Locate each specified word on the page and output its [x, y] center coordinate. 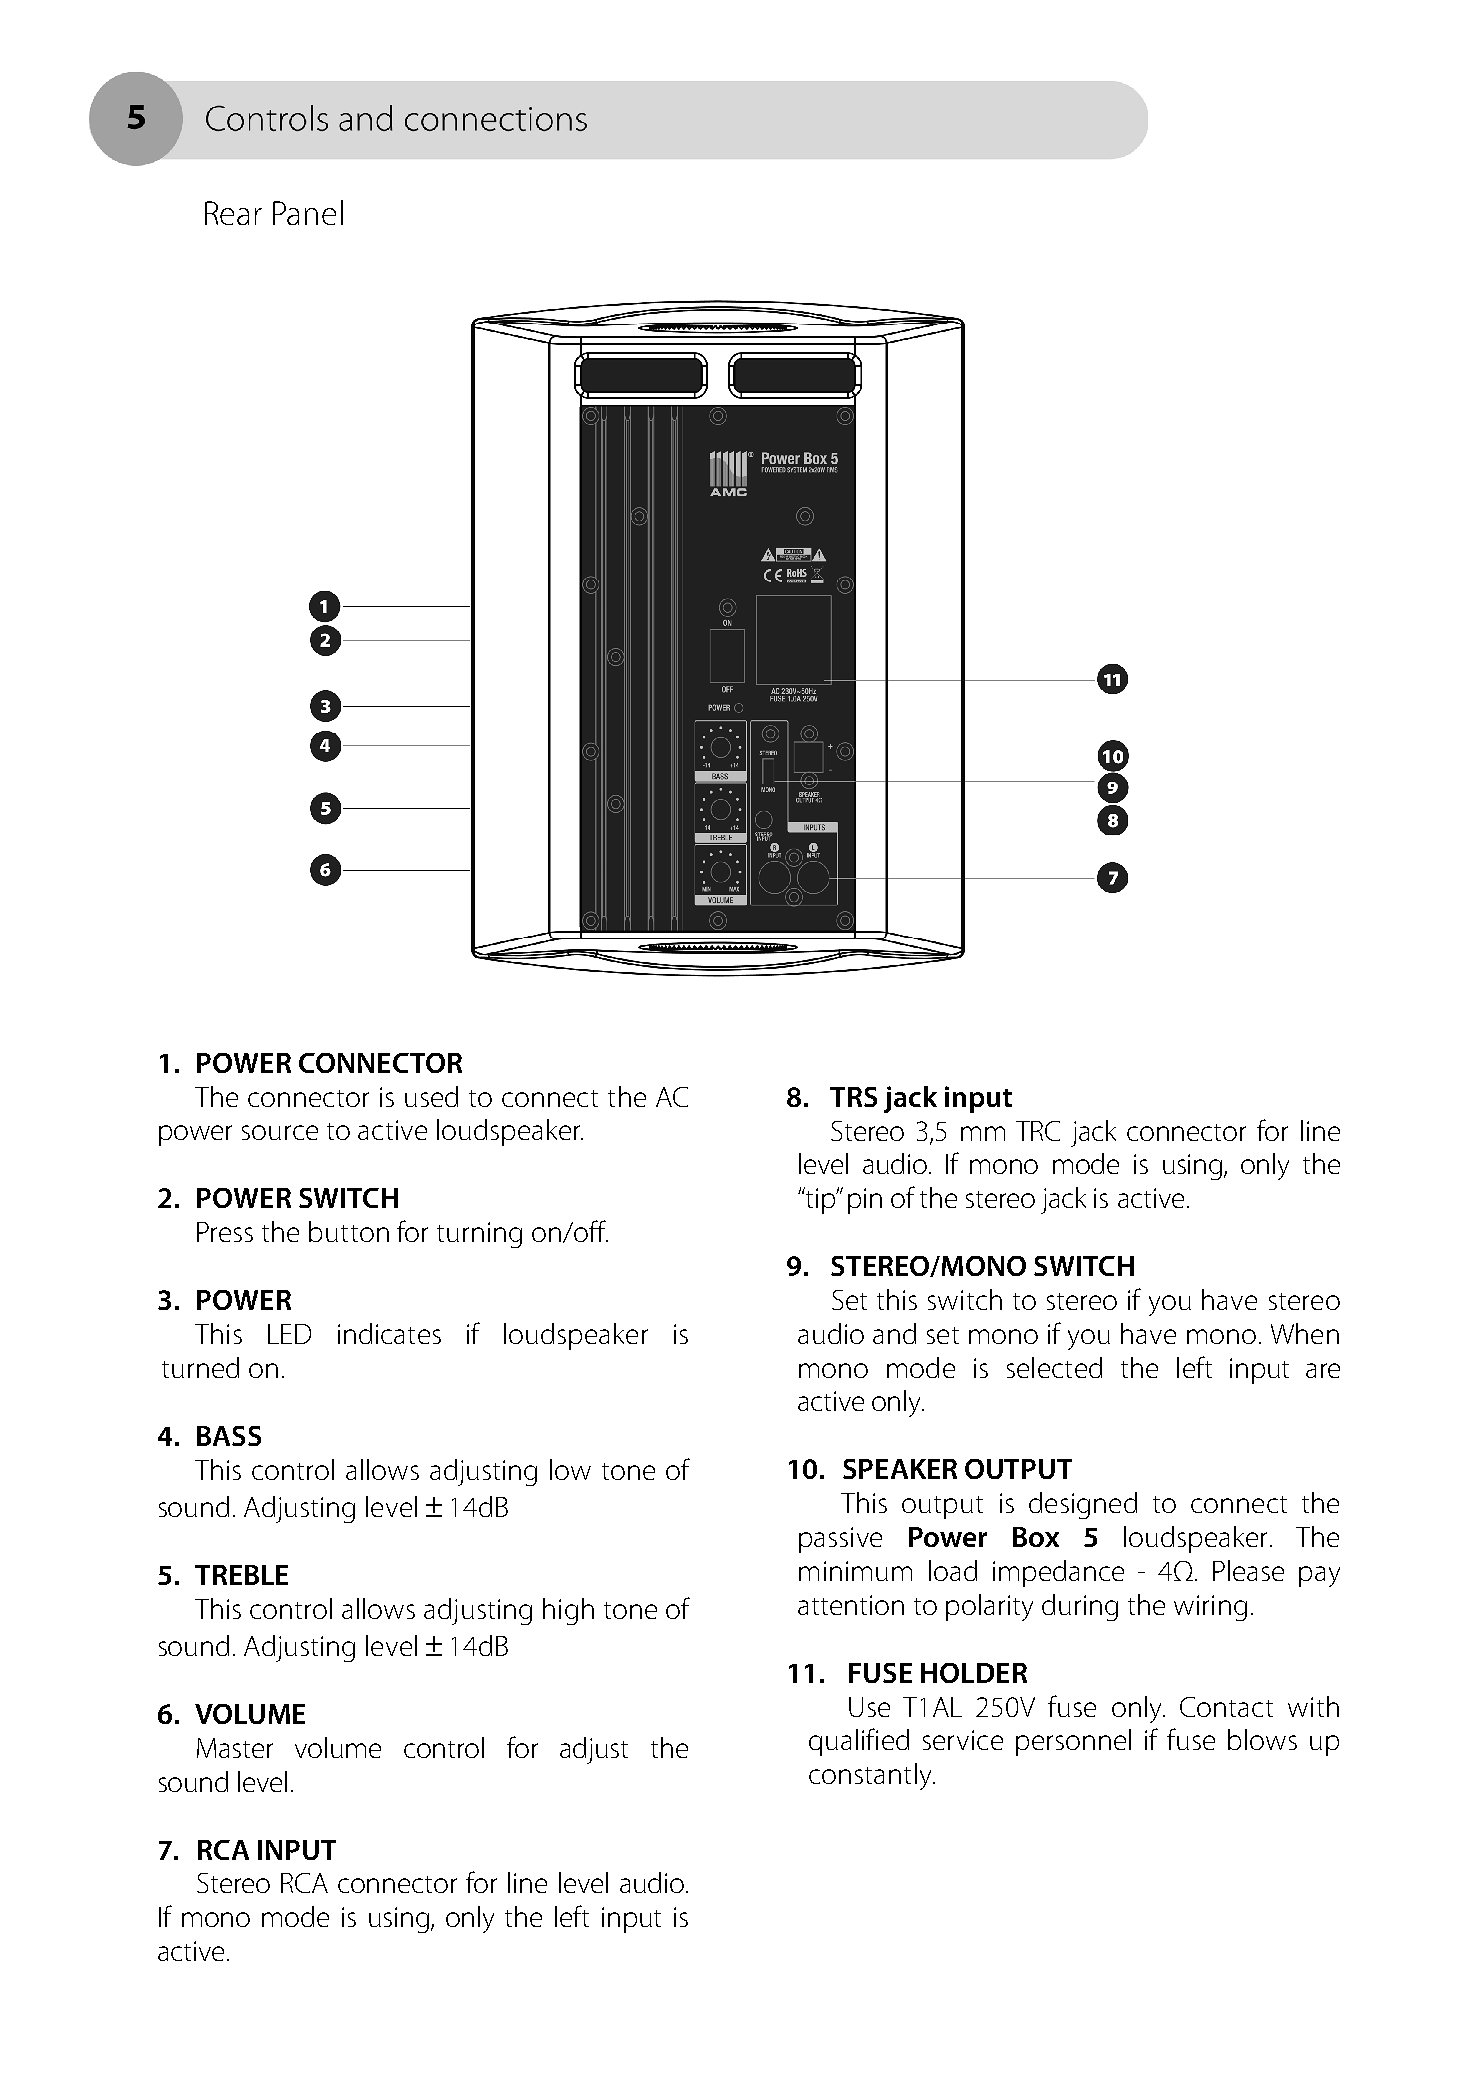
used [431, 1096]
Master [235, 1748]
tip [821, 1200]
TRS [853, 1097]
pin [865, 1201]
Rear [233, 213]
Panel [308, 212]
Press [225, 1232]
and [894, 1333]
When [1305, 1333]
